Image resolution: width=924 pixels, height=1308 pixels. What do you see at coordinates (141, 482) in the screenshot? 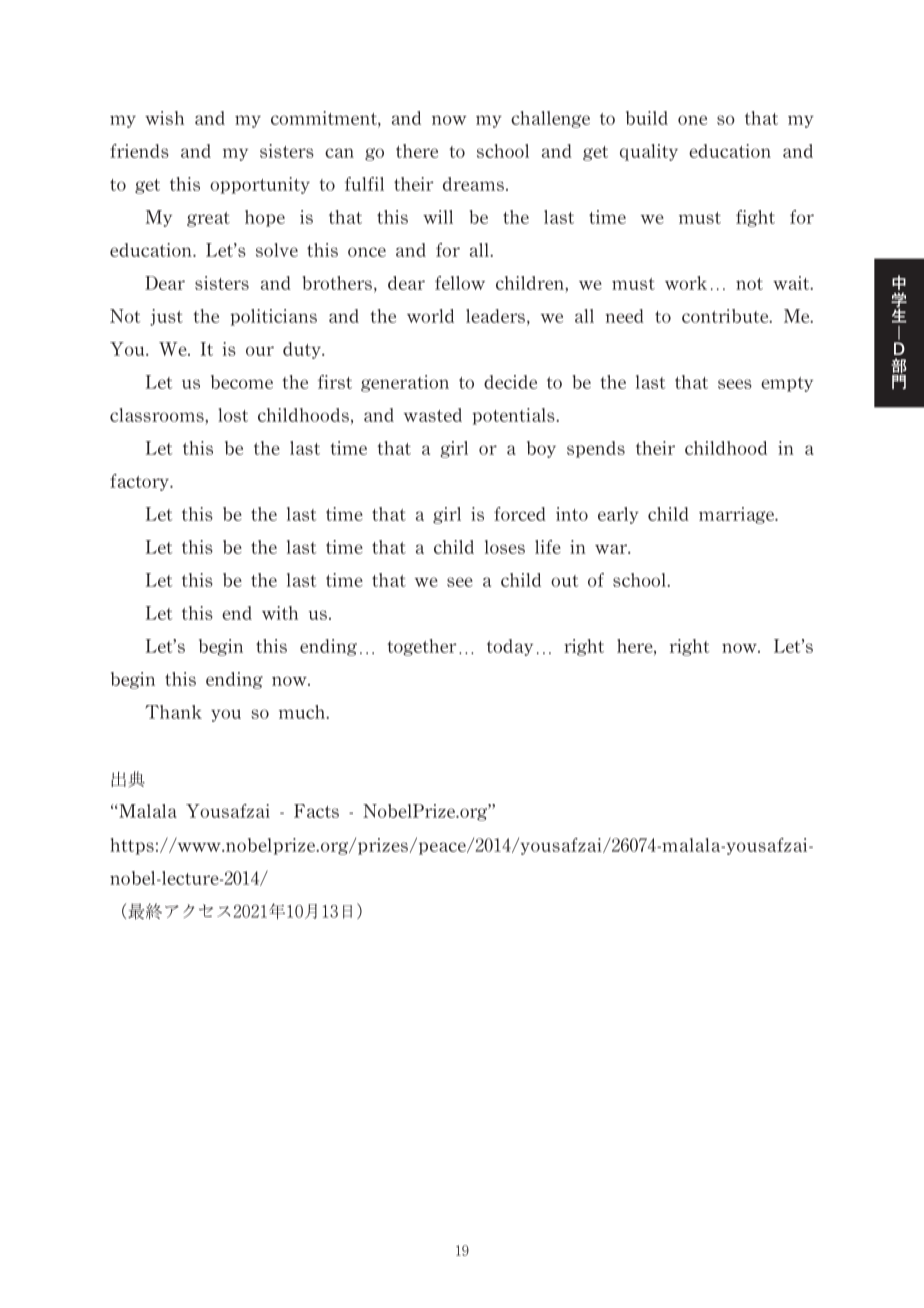
I see `factory` at bounding box center [141, 482].
